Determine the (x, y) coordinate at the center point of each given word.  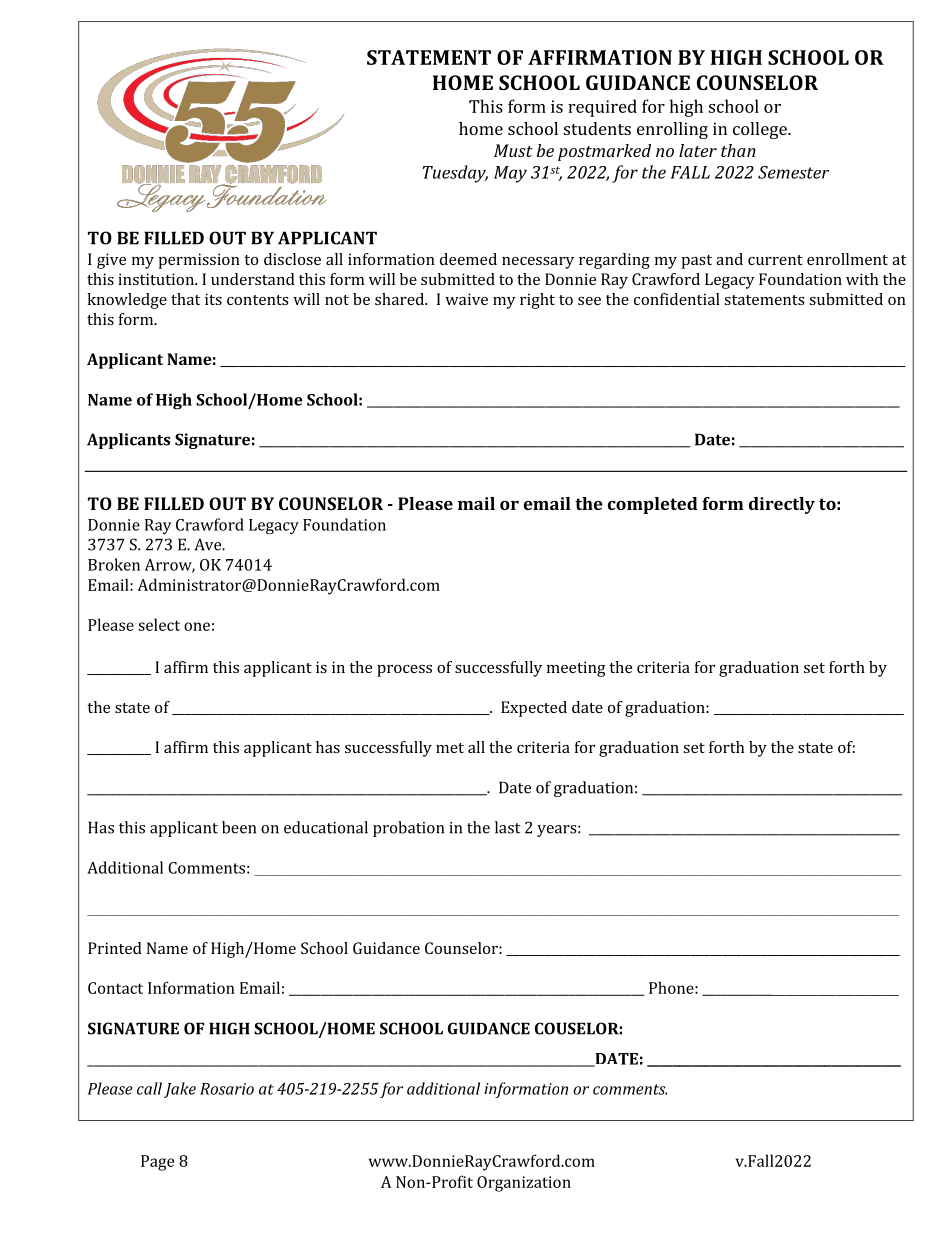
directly (782, 505)
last (507, 827)
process (404, 671)
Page (157, 1163)
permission (199, 261)
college (761, 130)
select (159, 624)
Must (513, 150)
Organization (524, 1184)
